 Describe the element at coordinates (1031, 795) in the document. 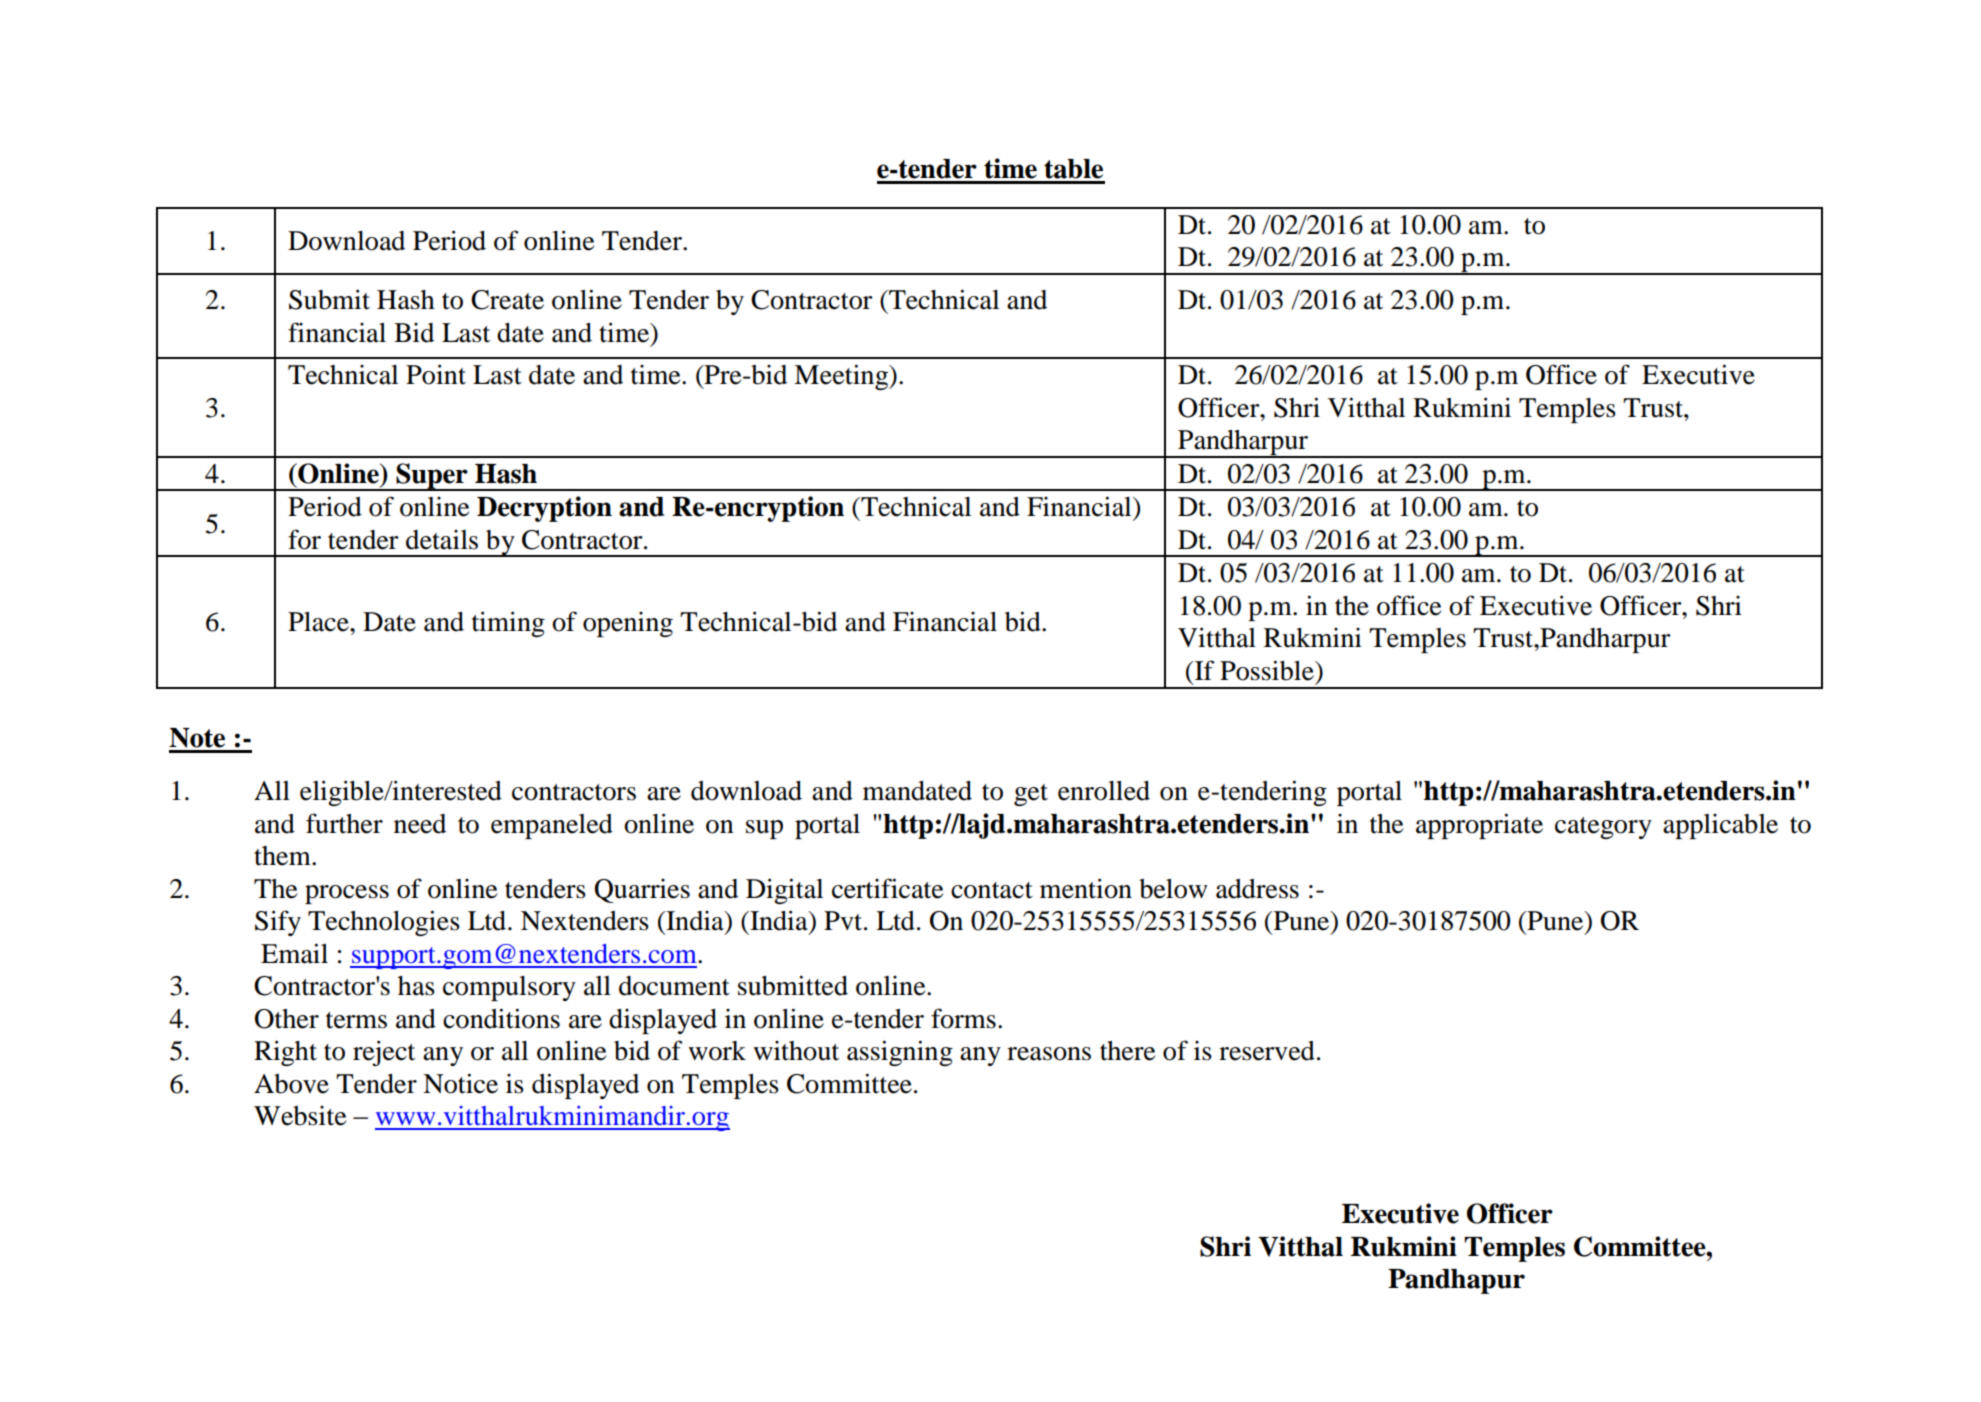

I see `get` at that location.
